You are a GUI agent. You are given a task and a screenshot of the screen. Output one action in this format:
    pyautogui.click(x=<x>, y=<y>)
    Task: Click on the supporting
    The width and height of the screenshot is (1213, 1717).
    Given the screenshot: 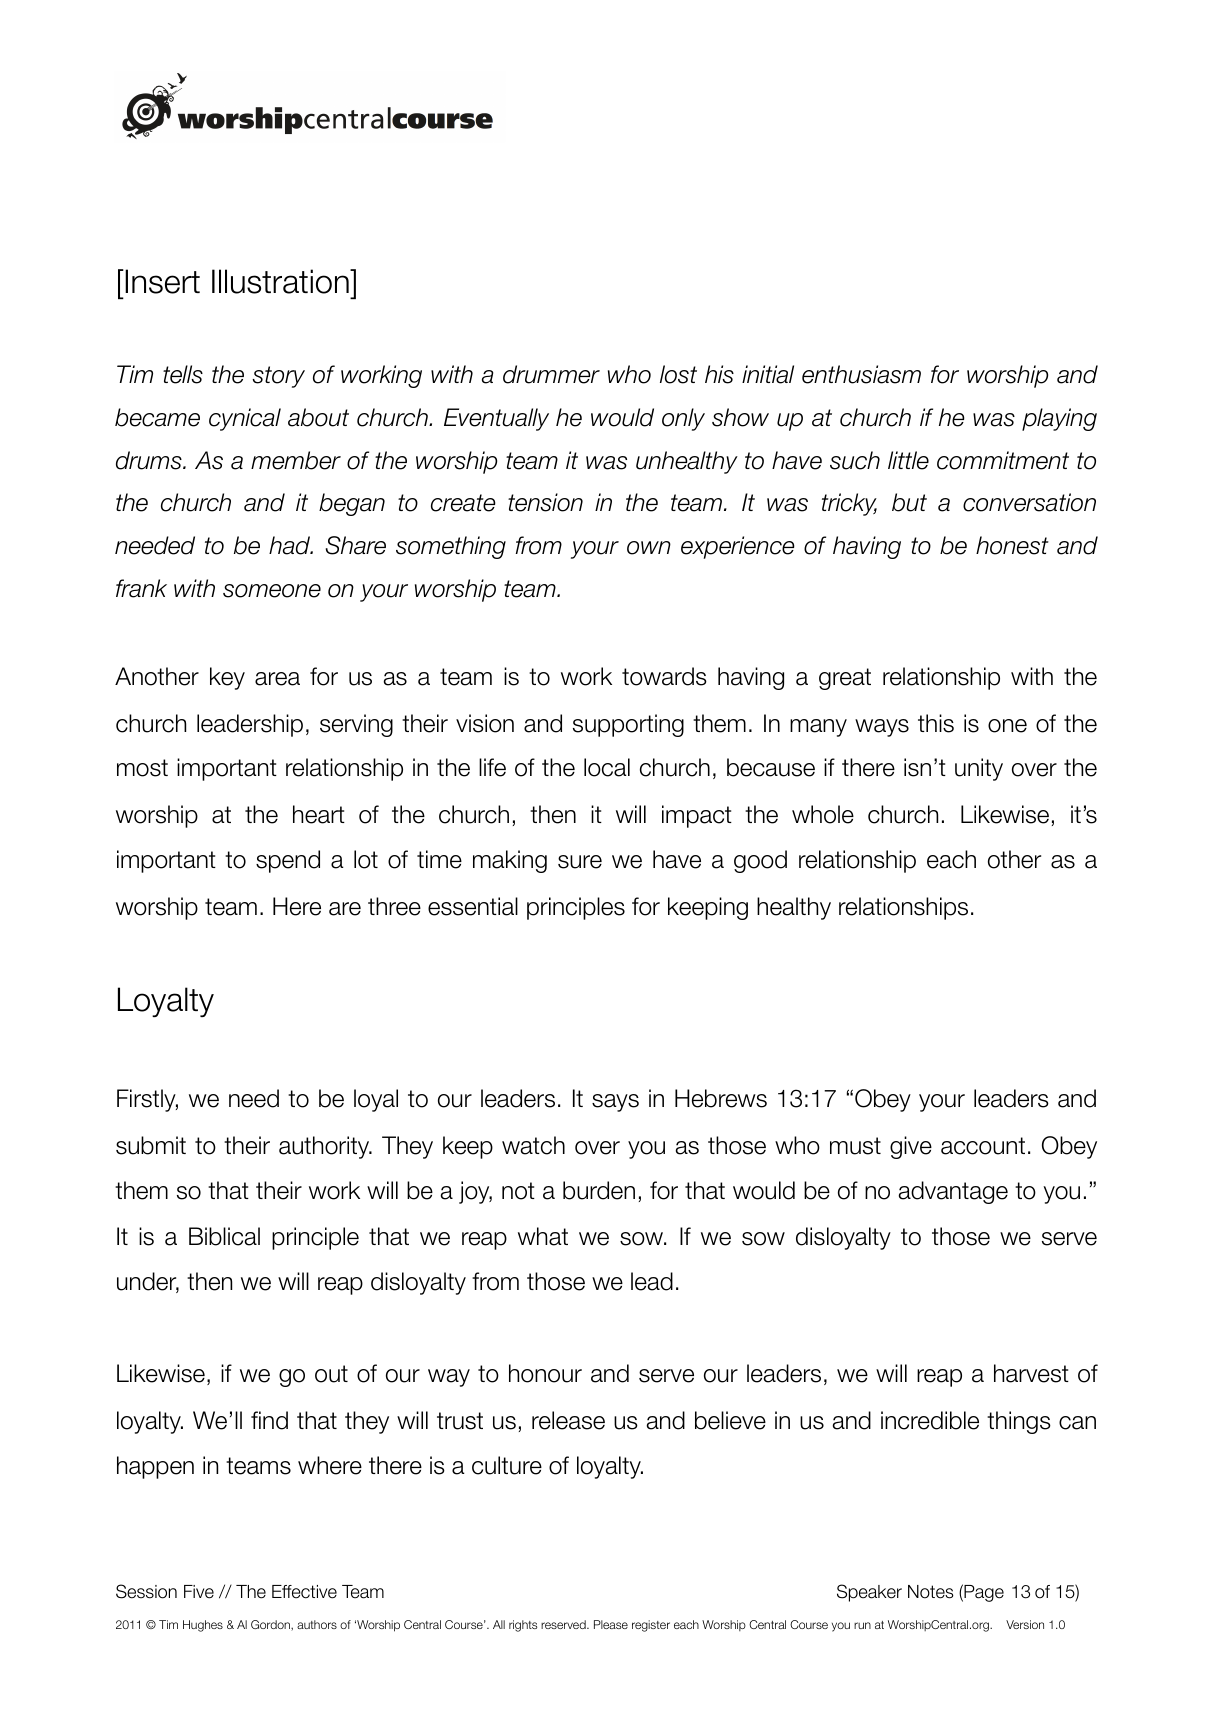 What is the action you would take?
    pyautogui.click(x=628, y=725)
